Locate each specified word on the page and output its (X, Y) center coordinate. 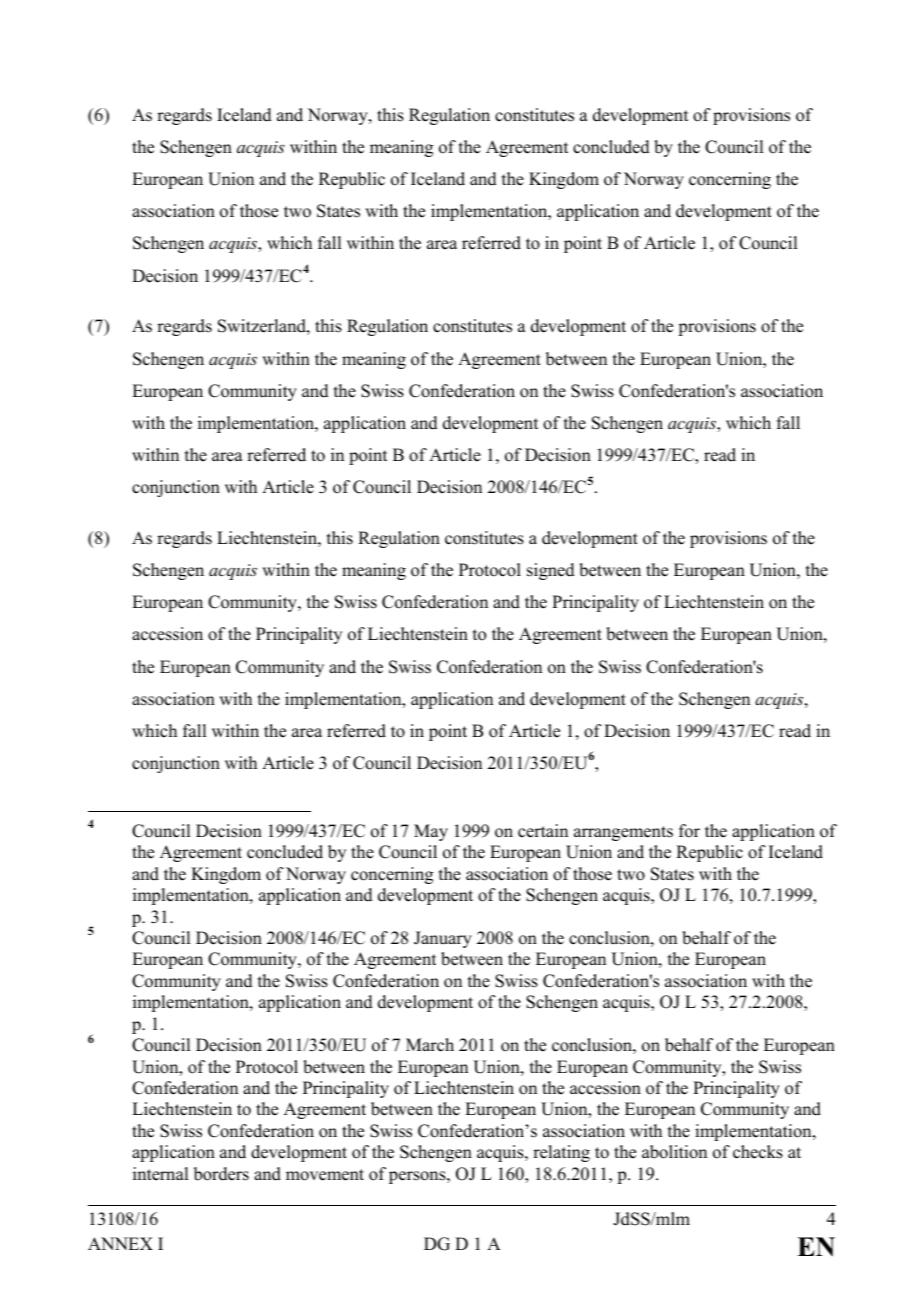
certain (543, 831)
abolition (674, 1152)
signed (551, 571)
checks (758, 1152)
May (431, 832)
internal (160, 1174)
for (689, 831)
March (430, 1045)
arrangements (623, 833)
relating (561, 1153)
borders (221, 1174)
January (443, 939)
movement (325, 1175)
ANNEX (120, 1243)
